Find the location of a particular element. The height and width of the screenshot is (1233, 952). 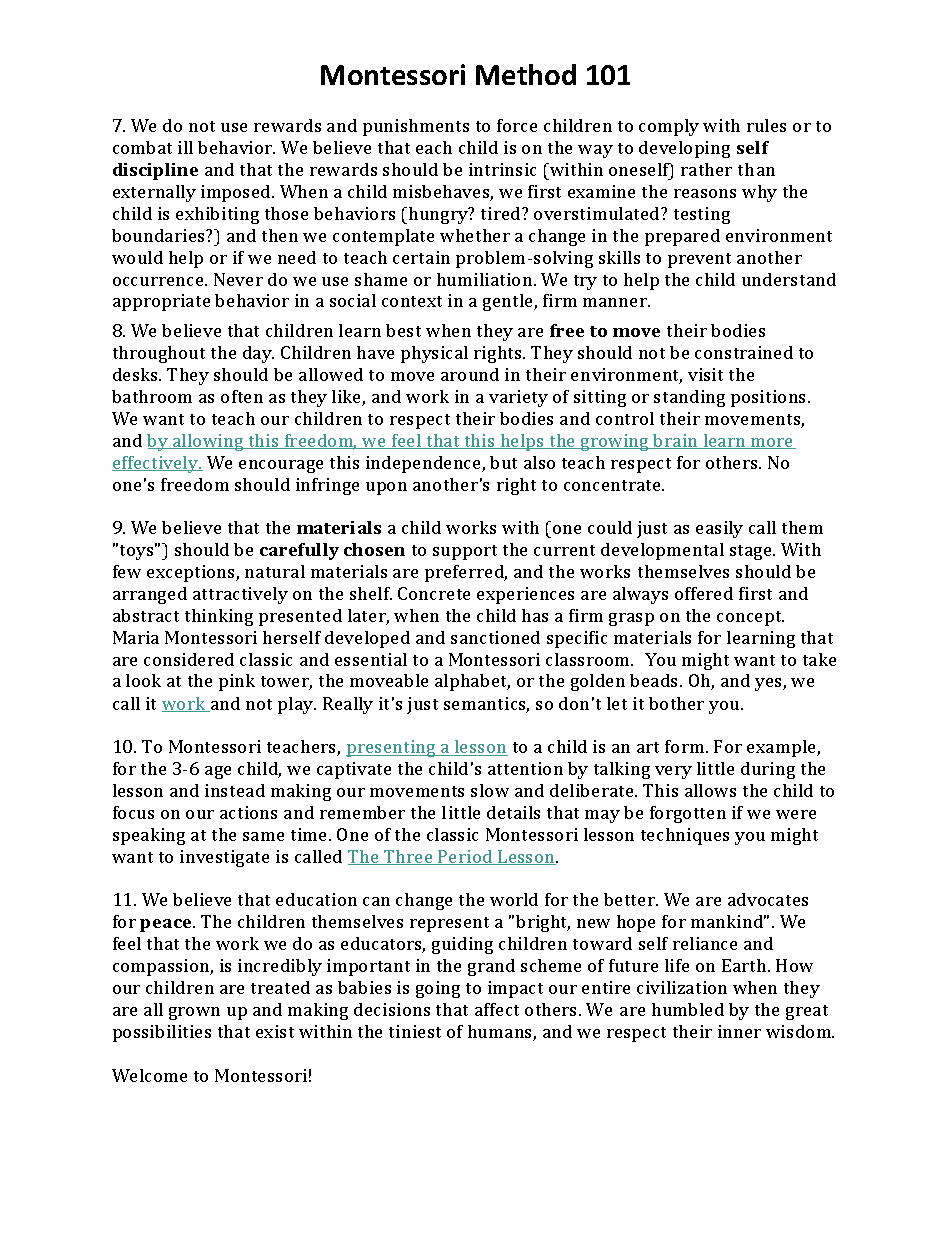

inner is located at coordinates (739, 1031).
